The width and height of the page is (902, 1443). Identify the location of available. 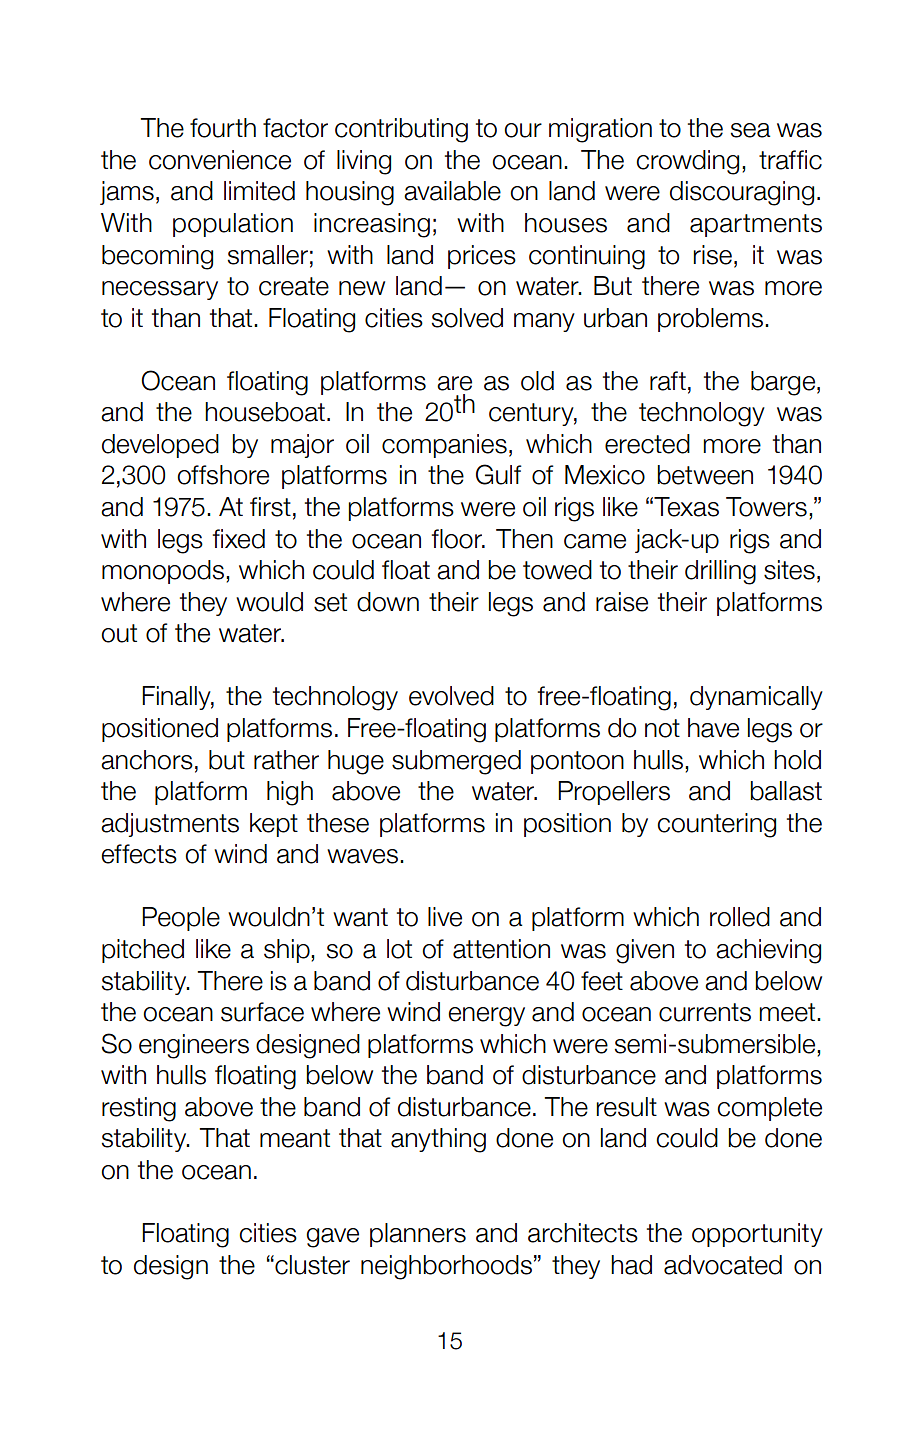
(452, 191).
